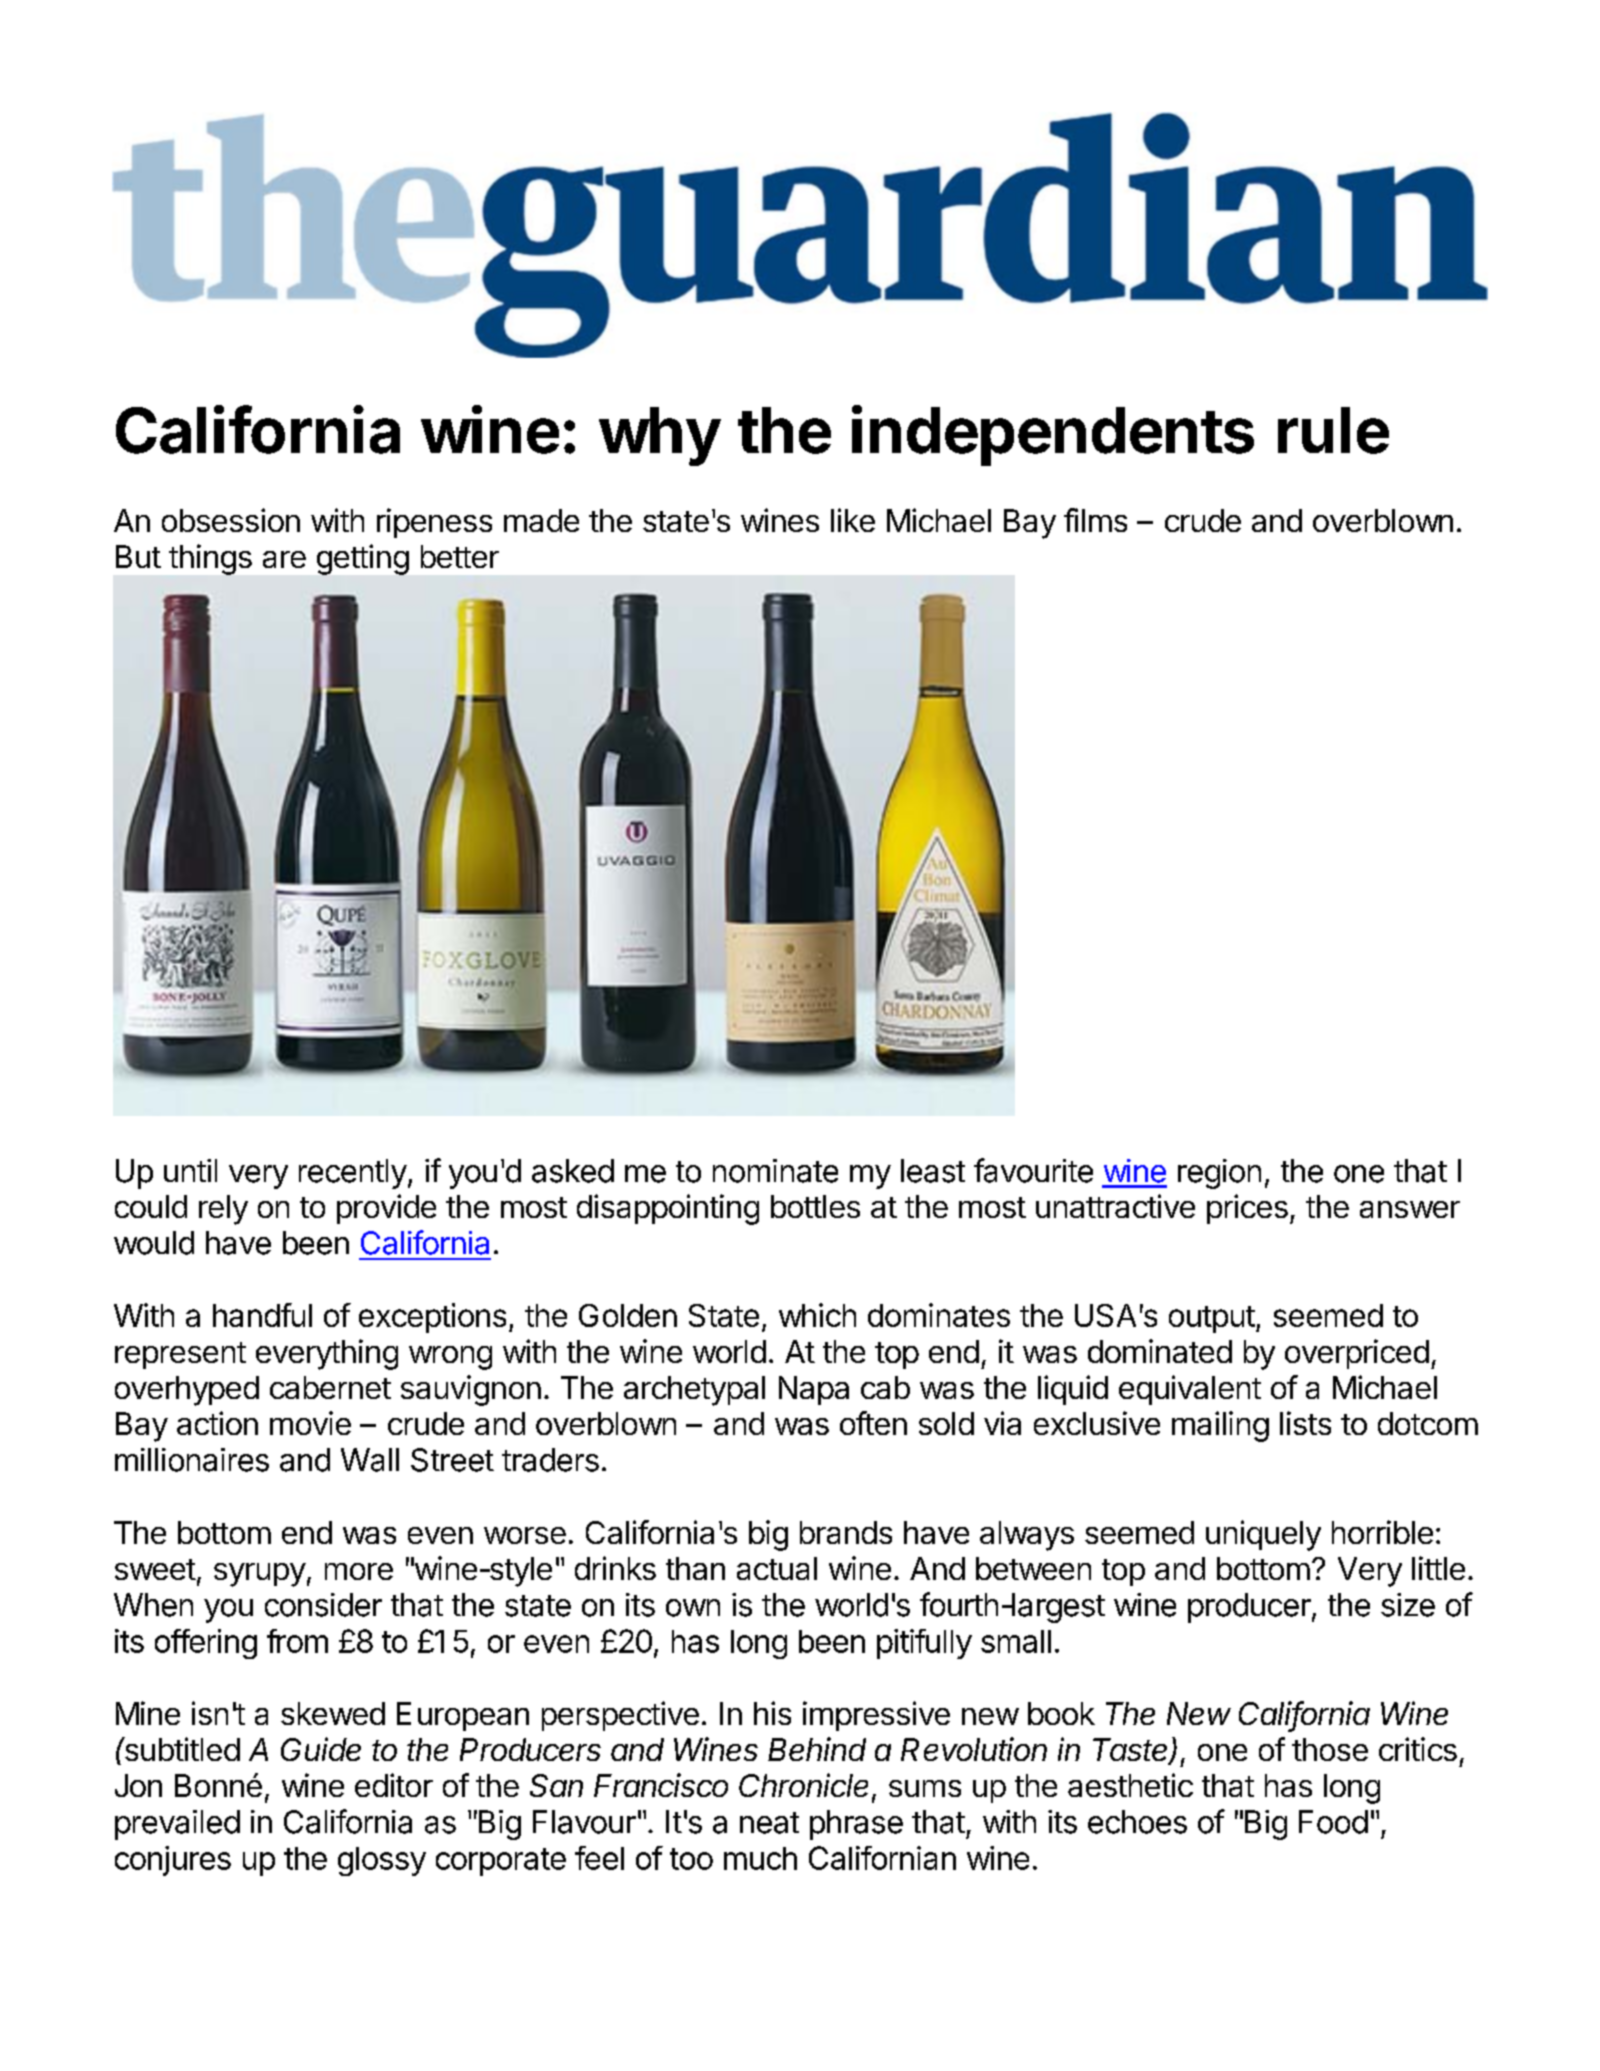 The image size is (1600, 2071). What do you see at coordinates (769, 1823) in the document?
I see `neat` at bounding box center [769, 1823].
